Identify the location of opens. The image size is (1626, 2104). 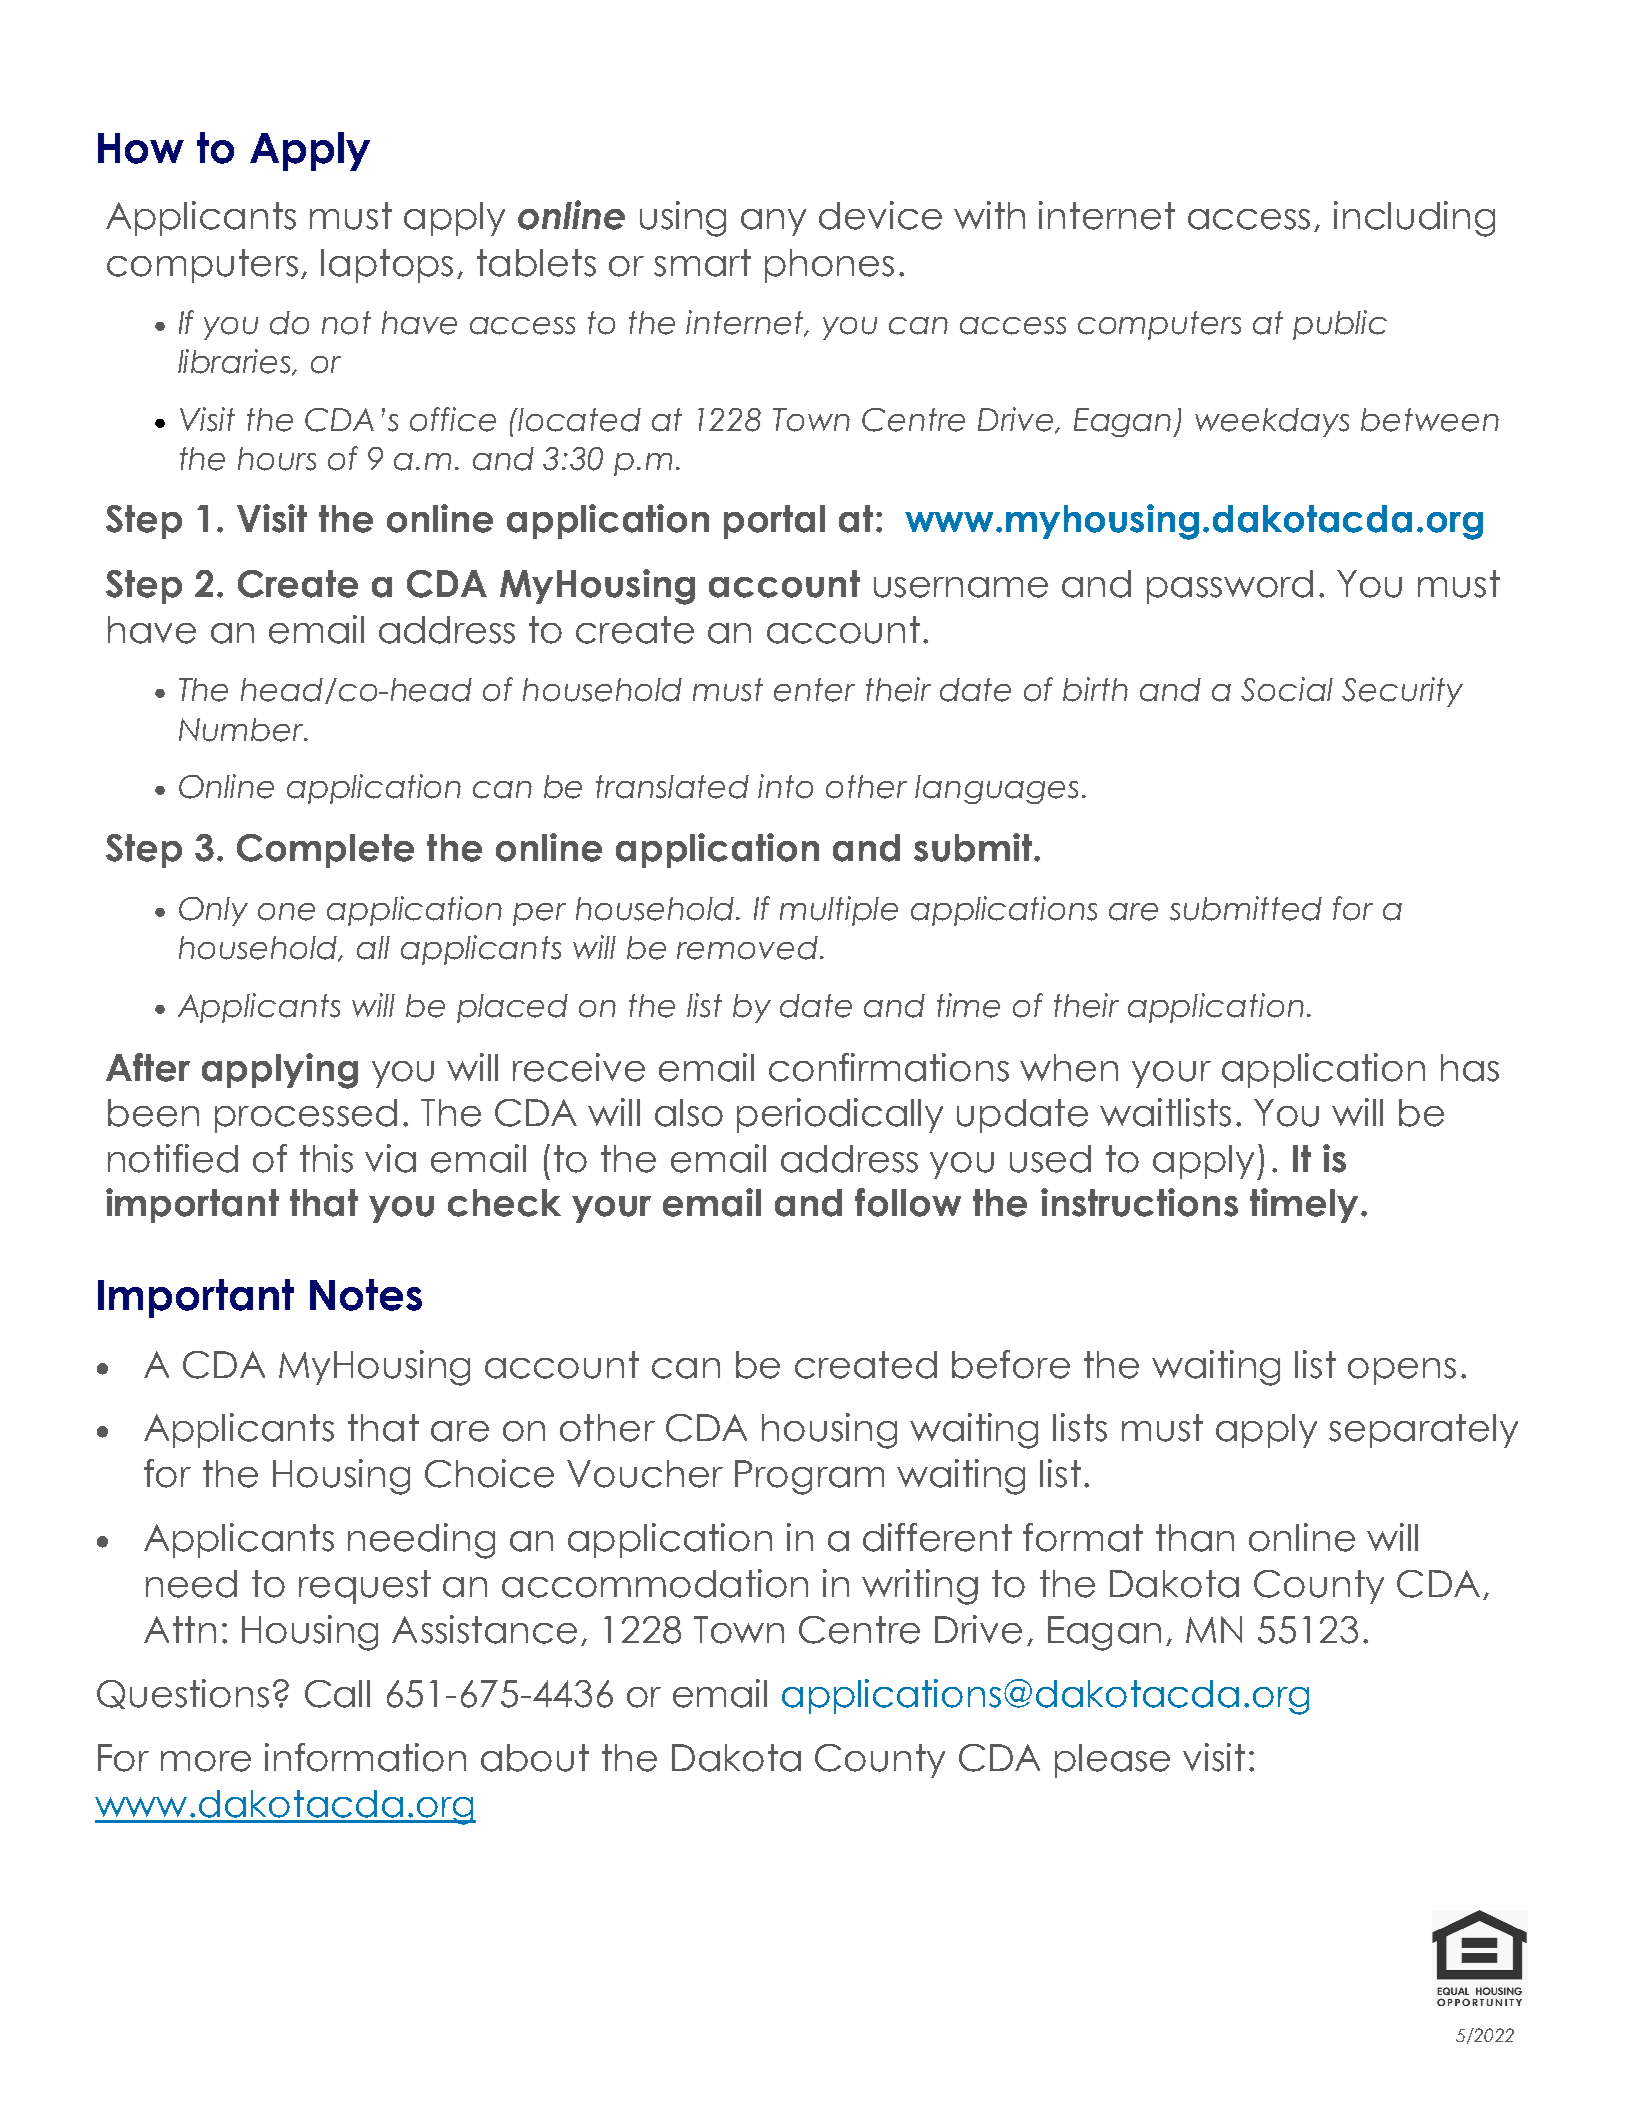
(1402, 1371).
